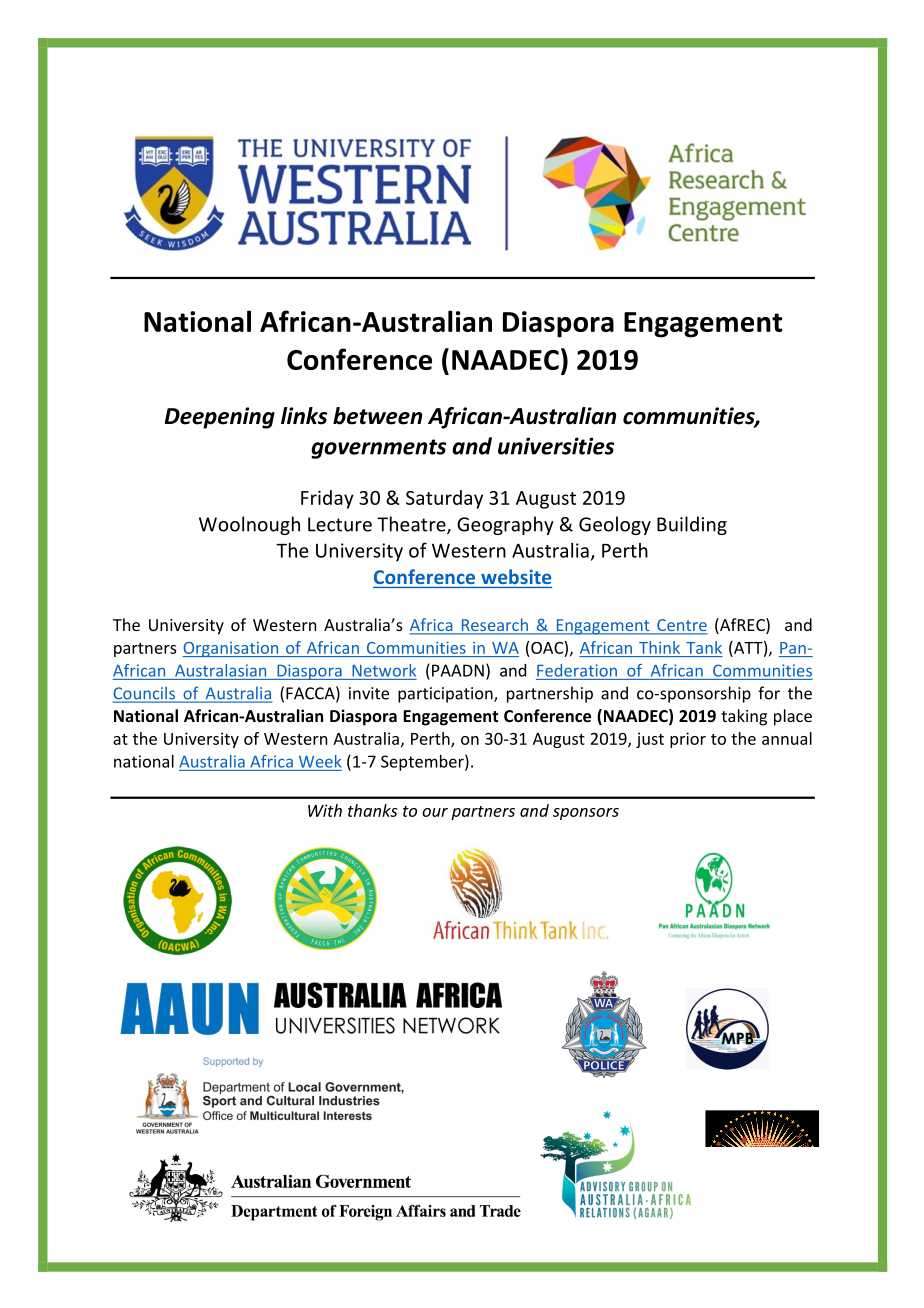 The width and height of the page is (924, 1308). Describe the element at coordinates (325, 810) in the page. I see `With` at that location.
